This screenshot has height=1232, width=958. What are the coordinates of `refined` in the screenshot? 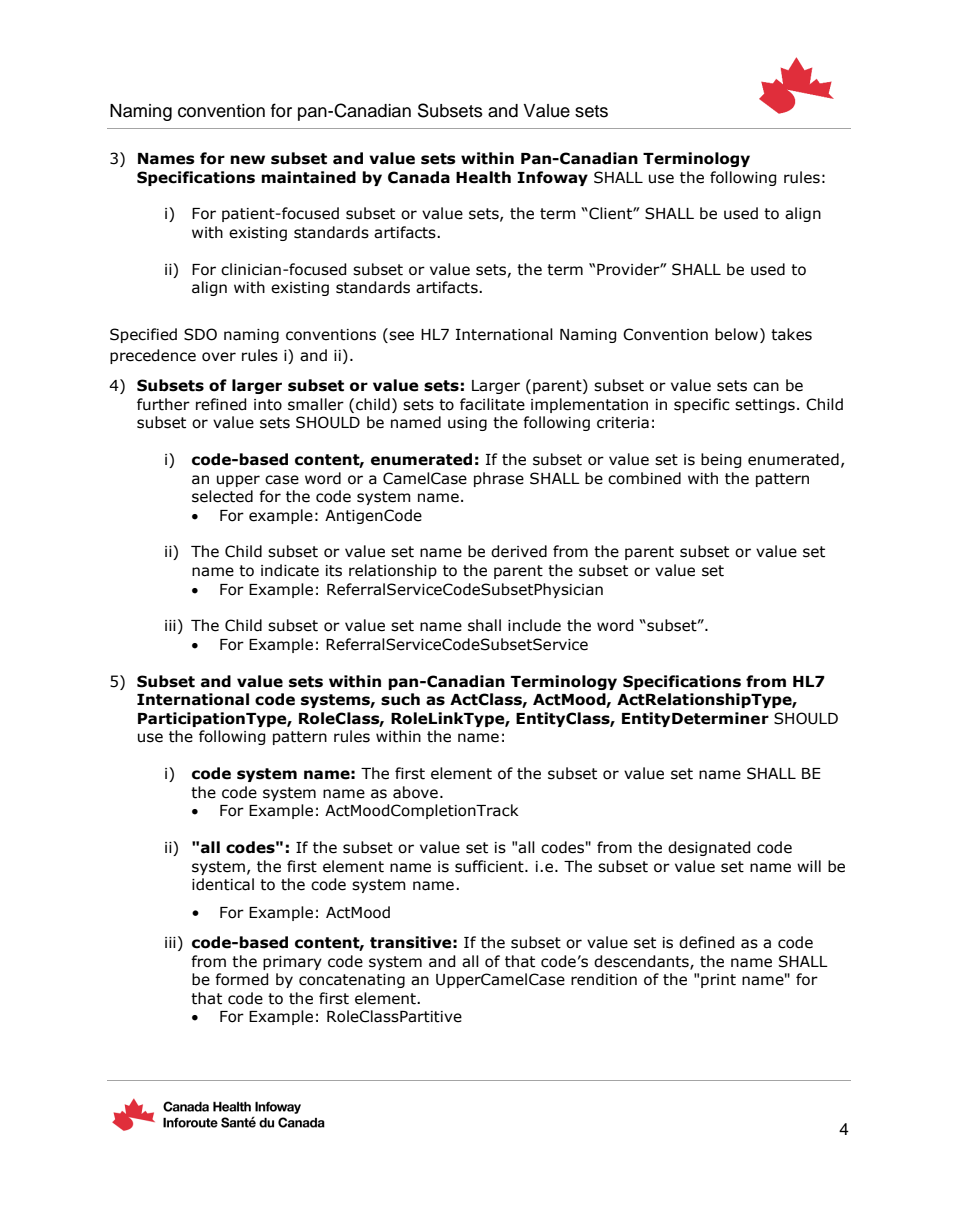 It's located at (221, 404).
